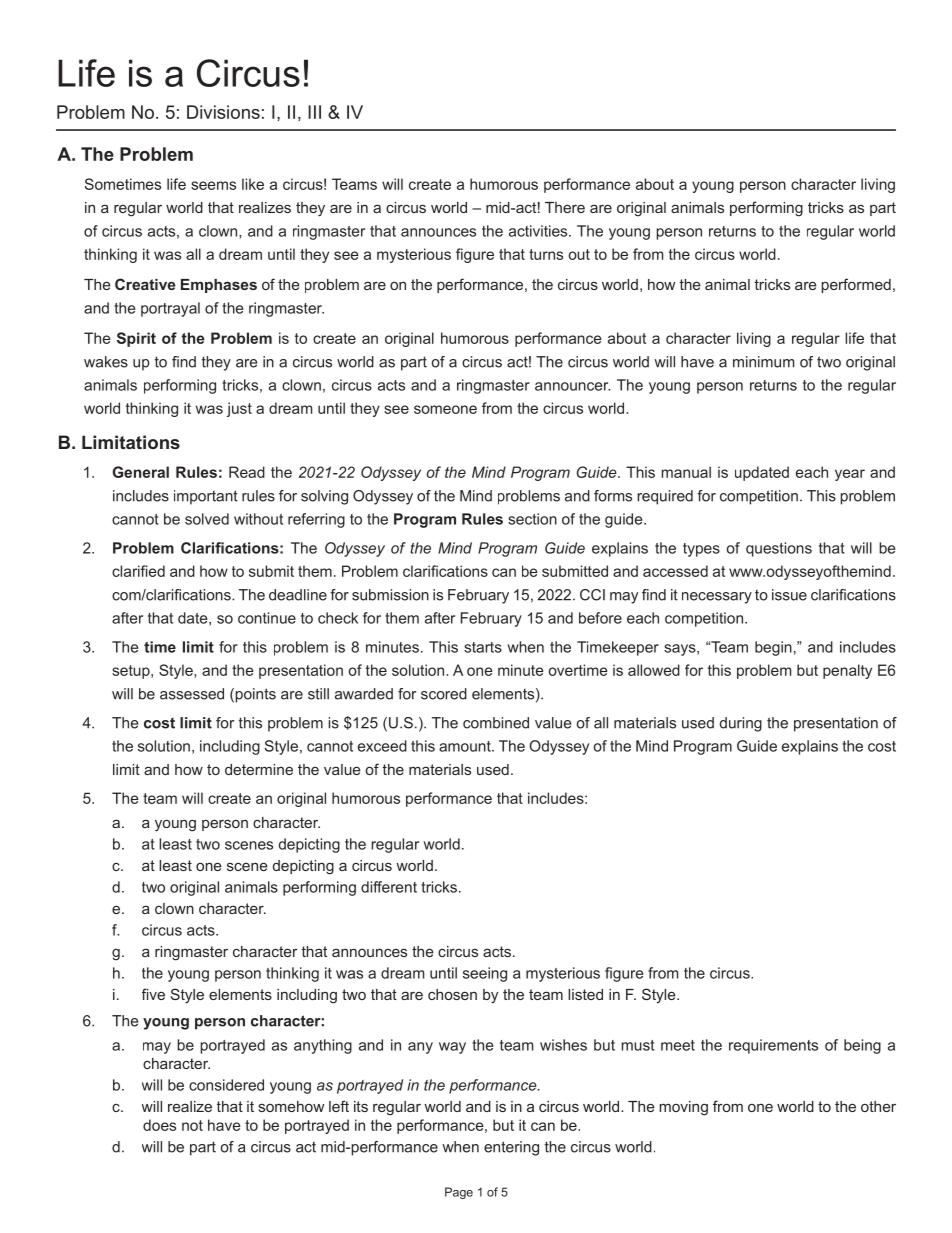  I want to click on determine, so click(259, 769).
